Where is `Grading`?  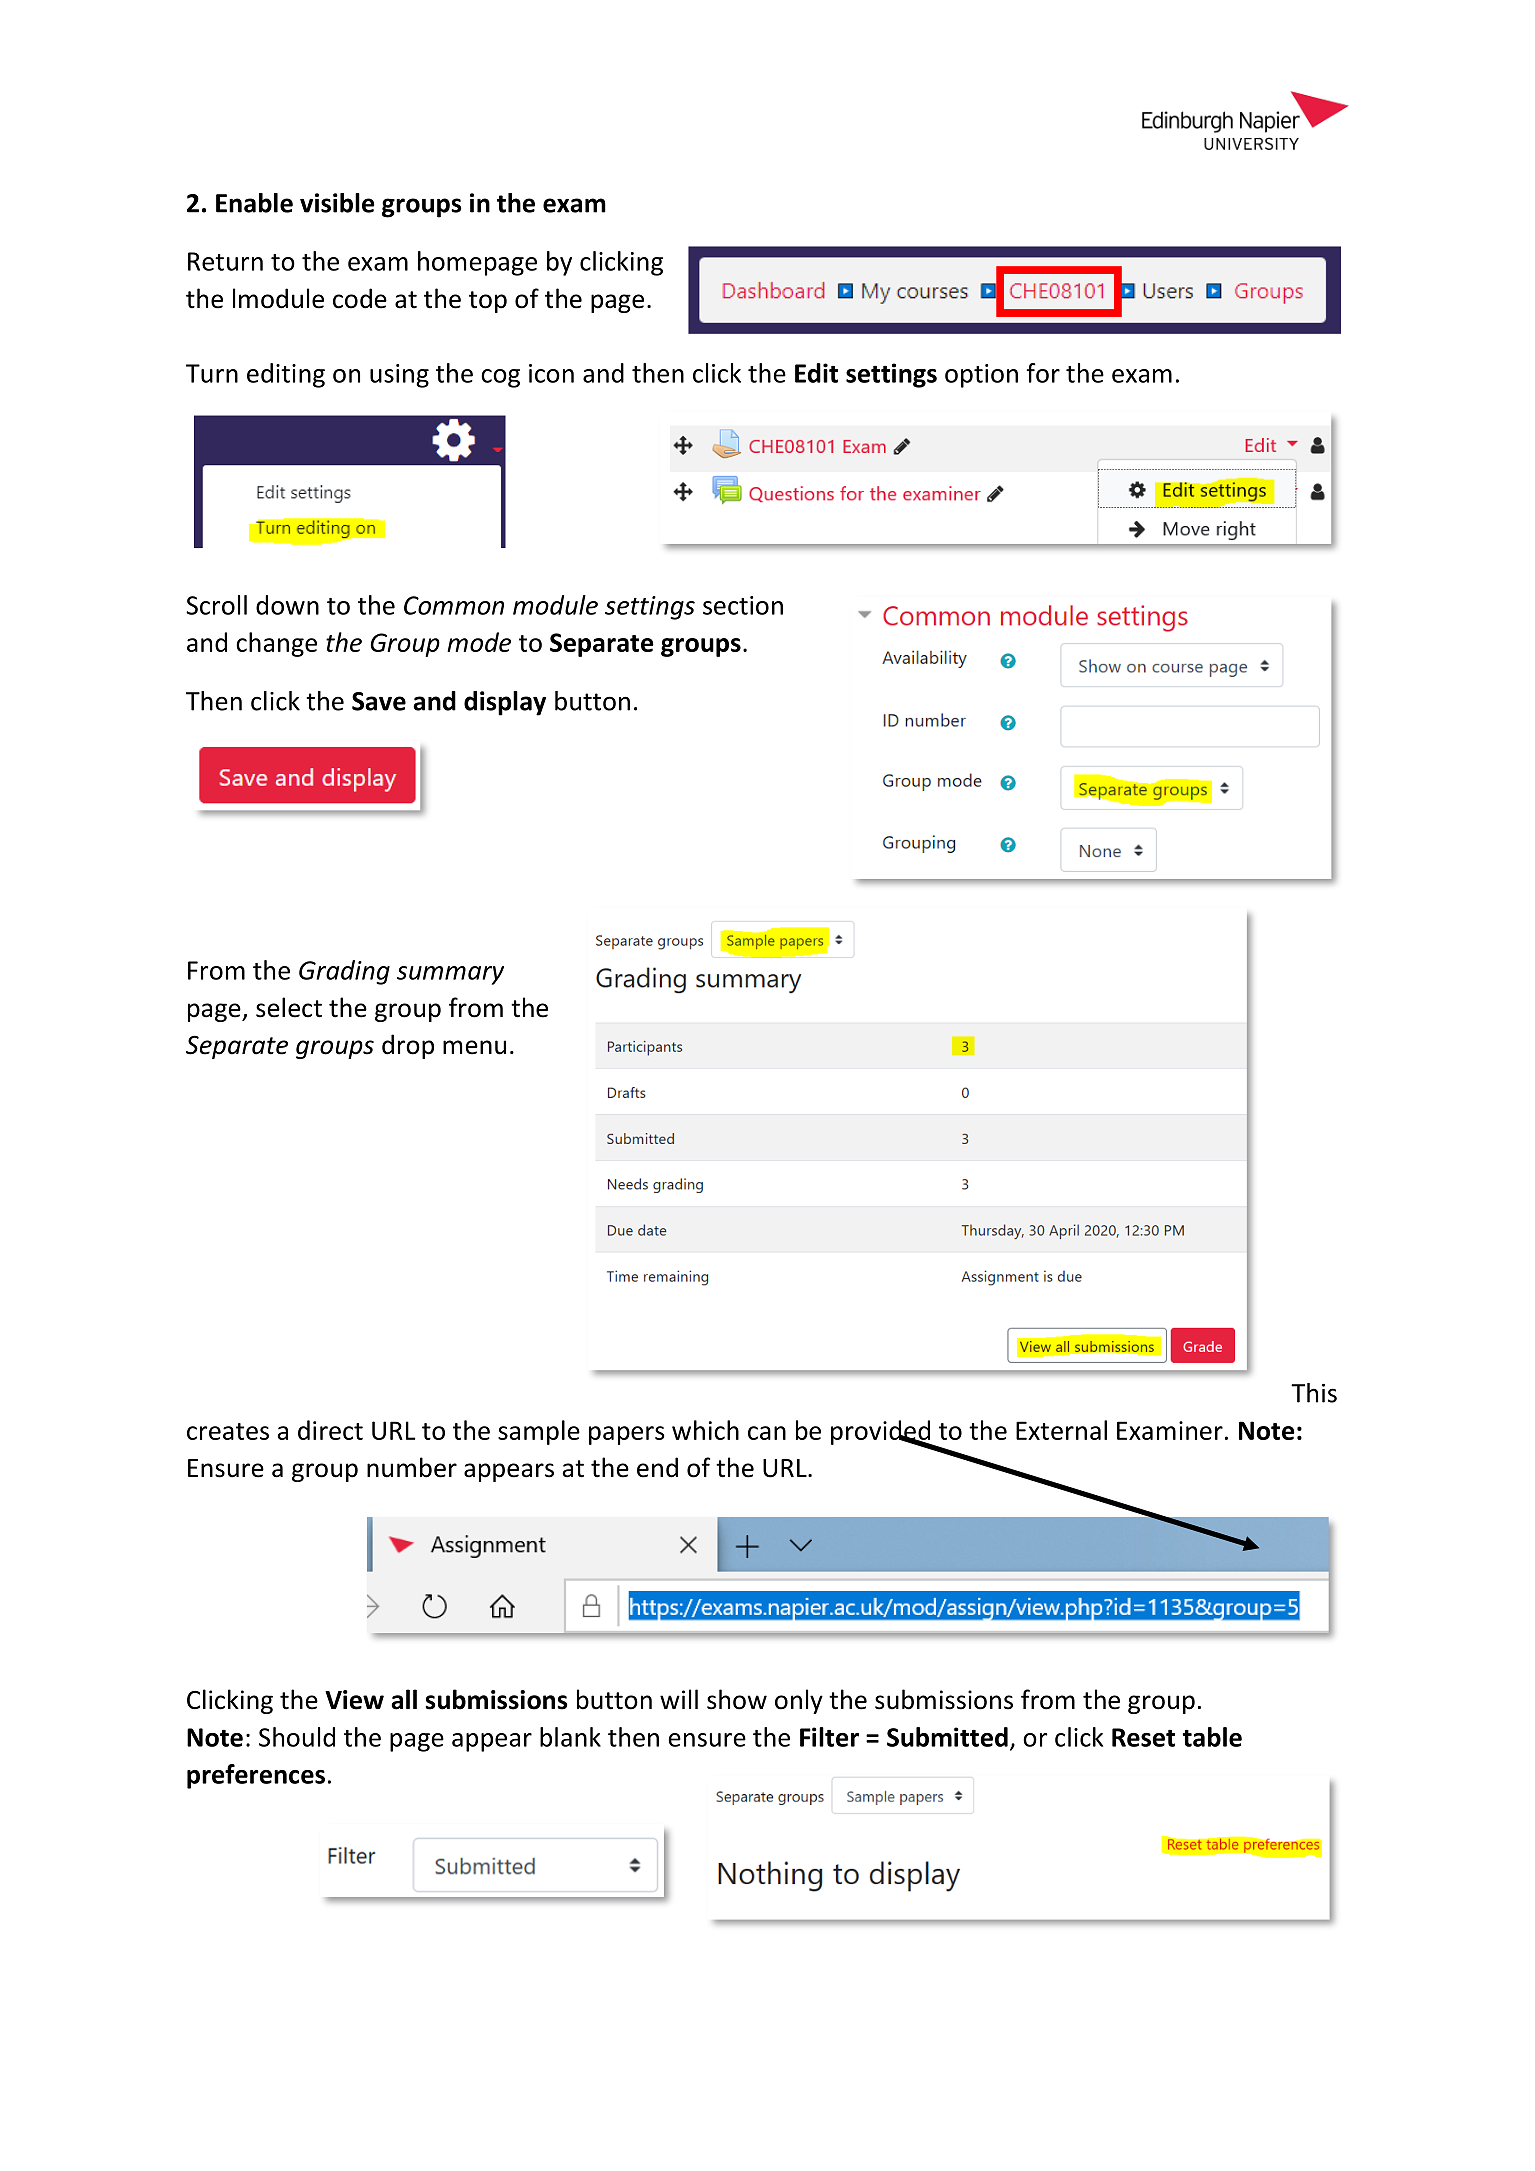
Grading is located at coordinates (344, 972).
